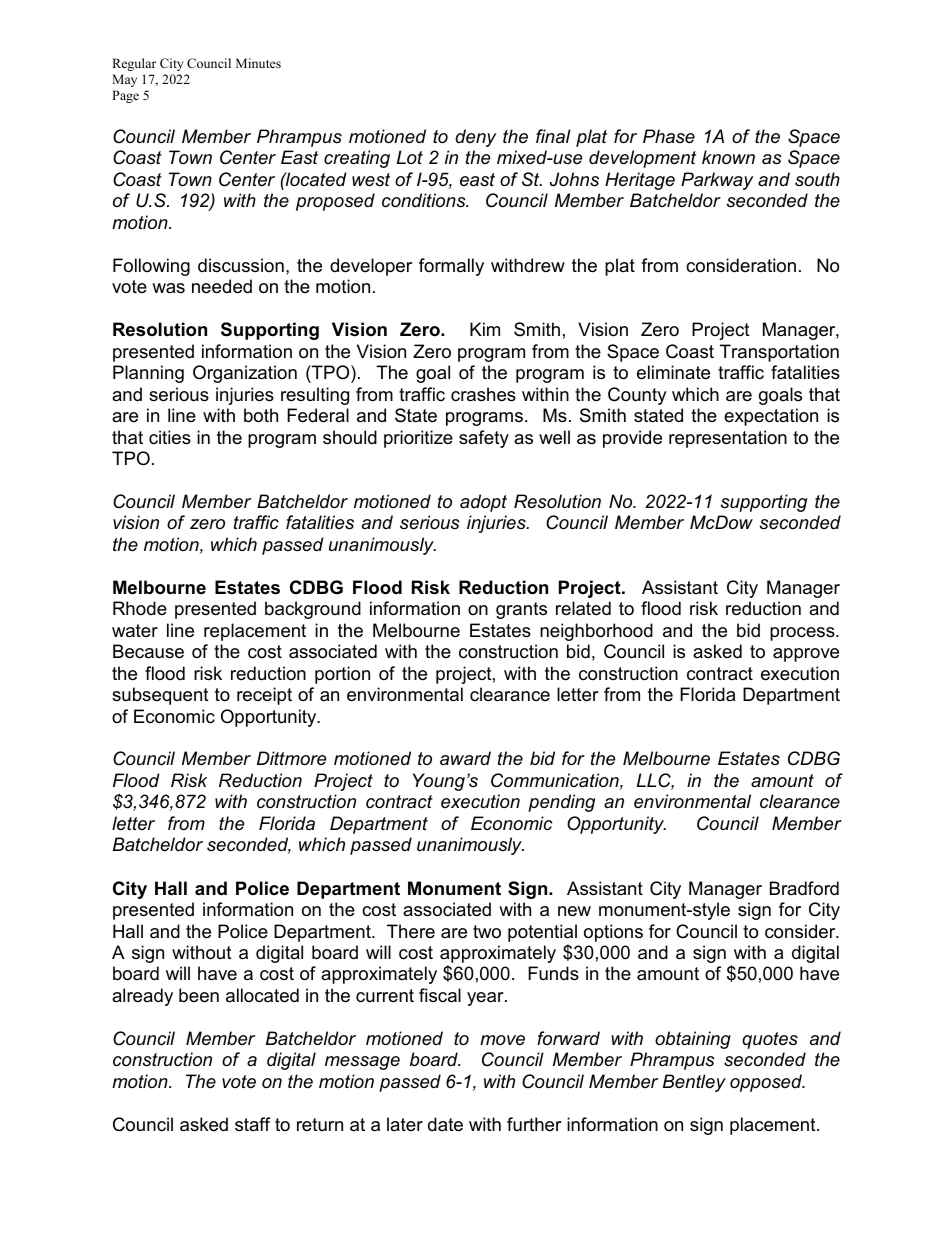  What do you see at coordinates (465, 758) in the page?
I see `award` at bounding box center [465, 758].
